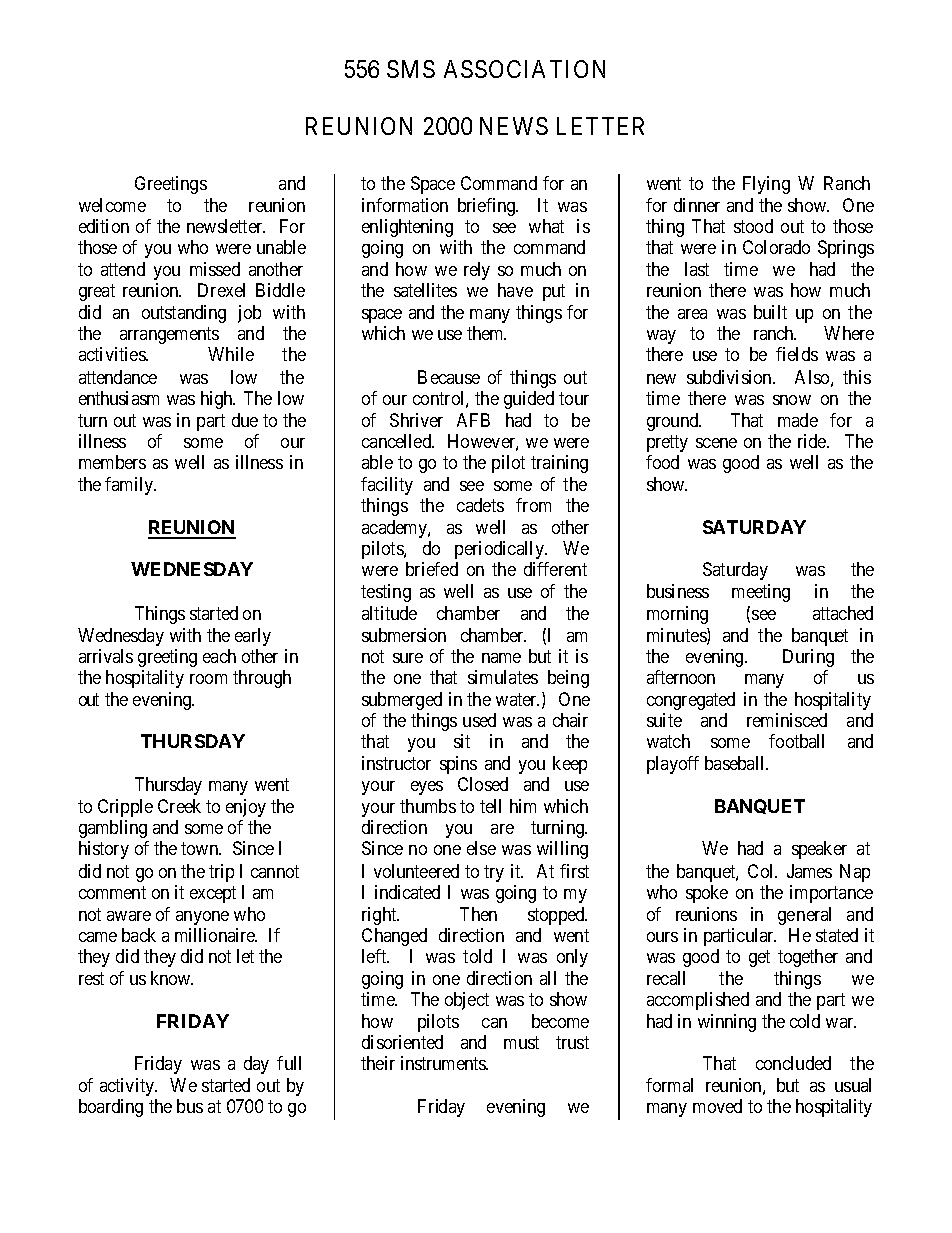 Image resolution: width=952 pixels, height=1233 pixels. What do you see at coordinates (128, 1087) in the screenshot?
I see `activity` at bounding box center [128, 1087].
